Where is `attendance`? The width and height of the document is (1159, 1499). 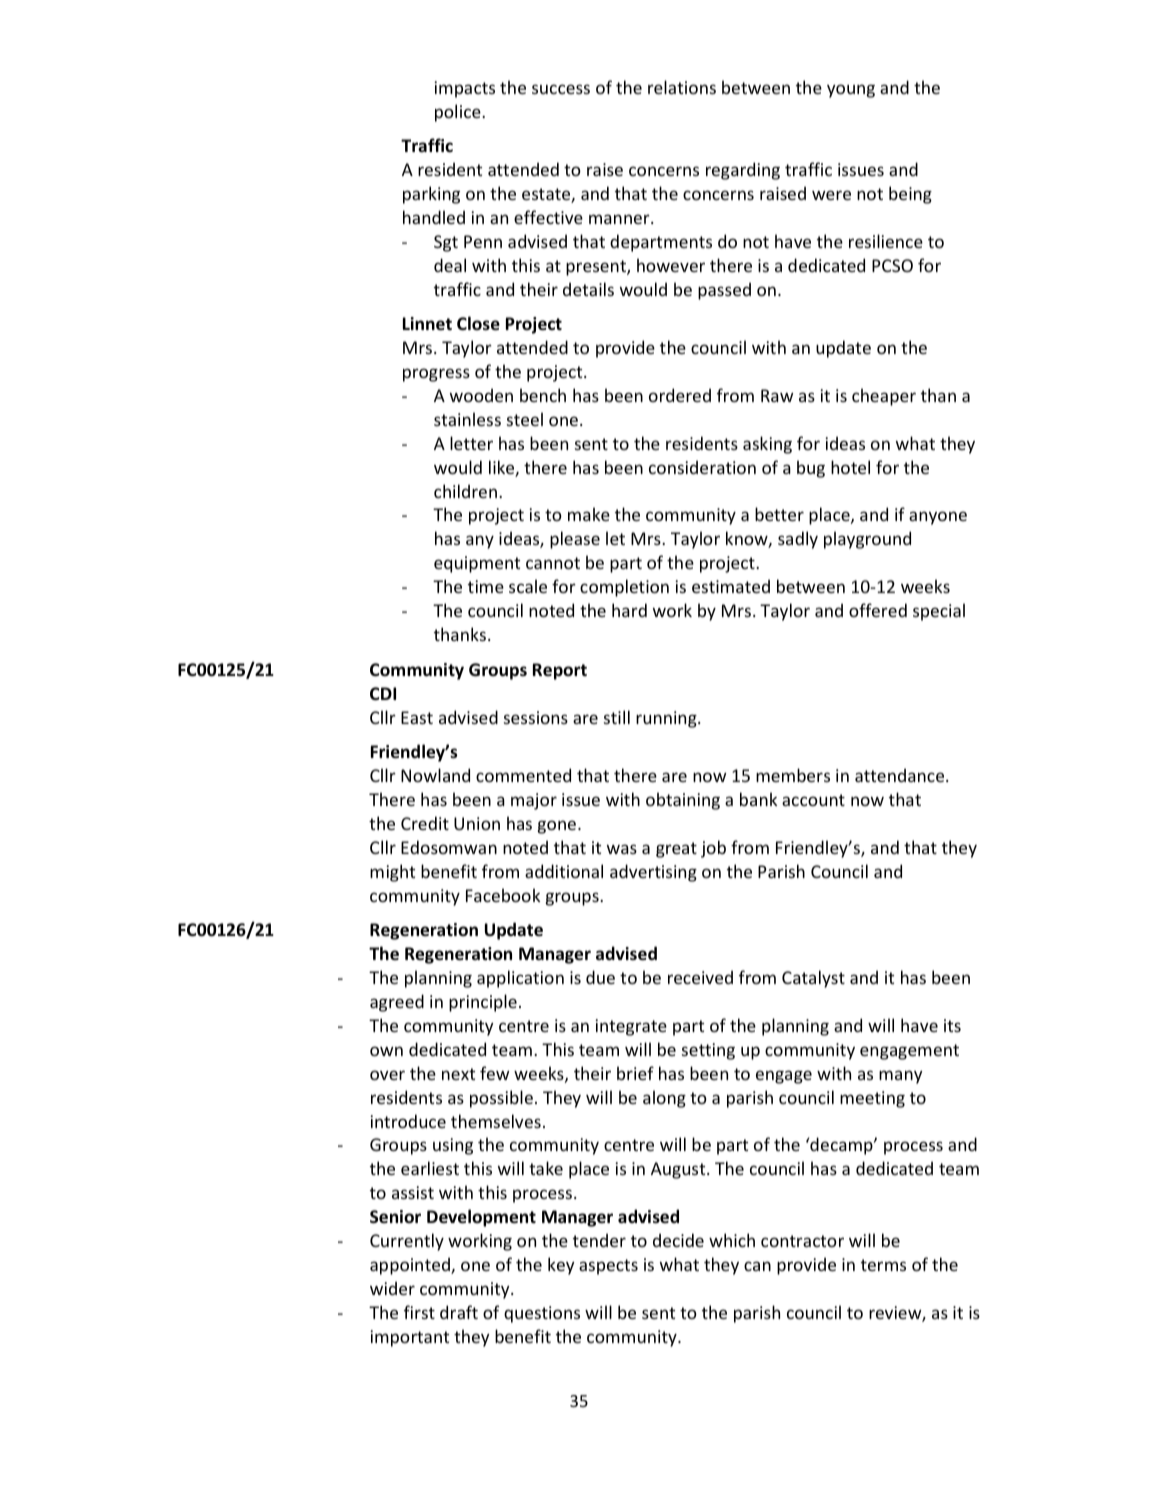
attendance is located at coordinates (901, 775).
